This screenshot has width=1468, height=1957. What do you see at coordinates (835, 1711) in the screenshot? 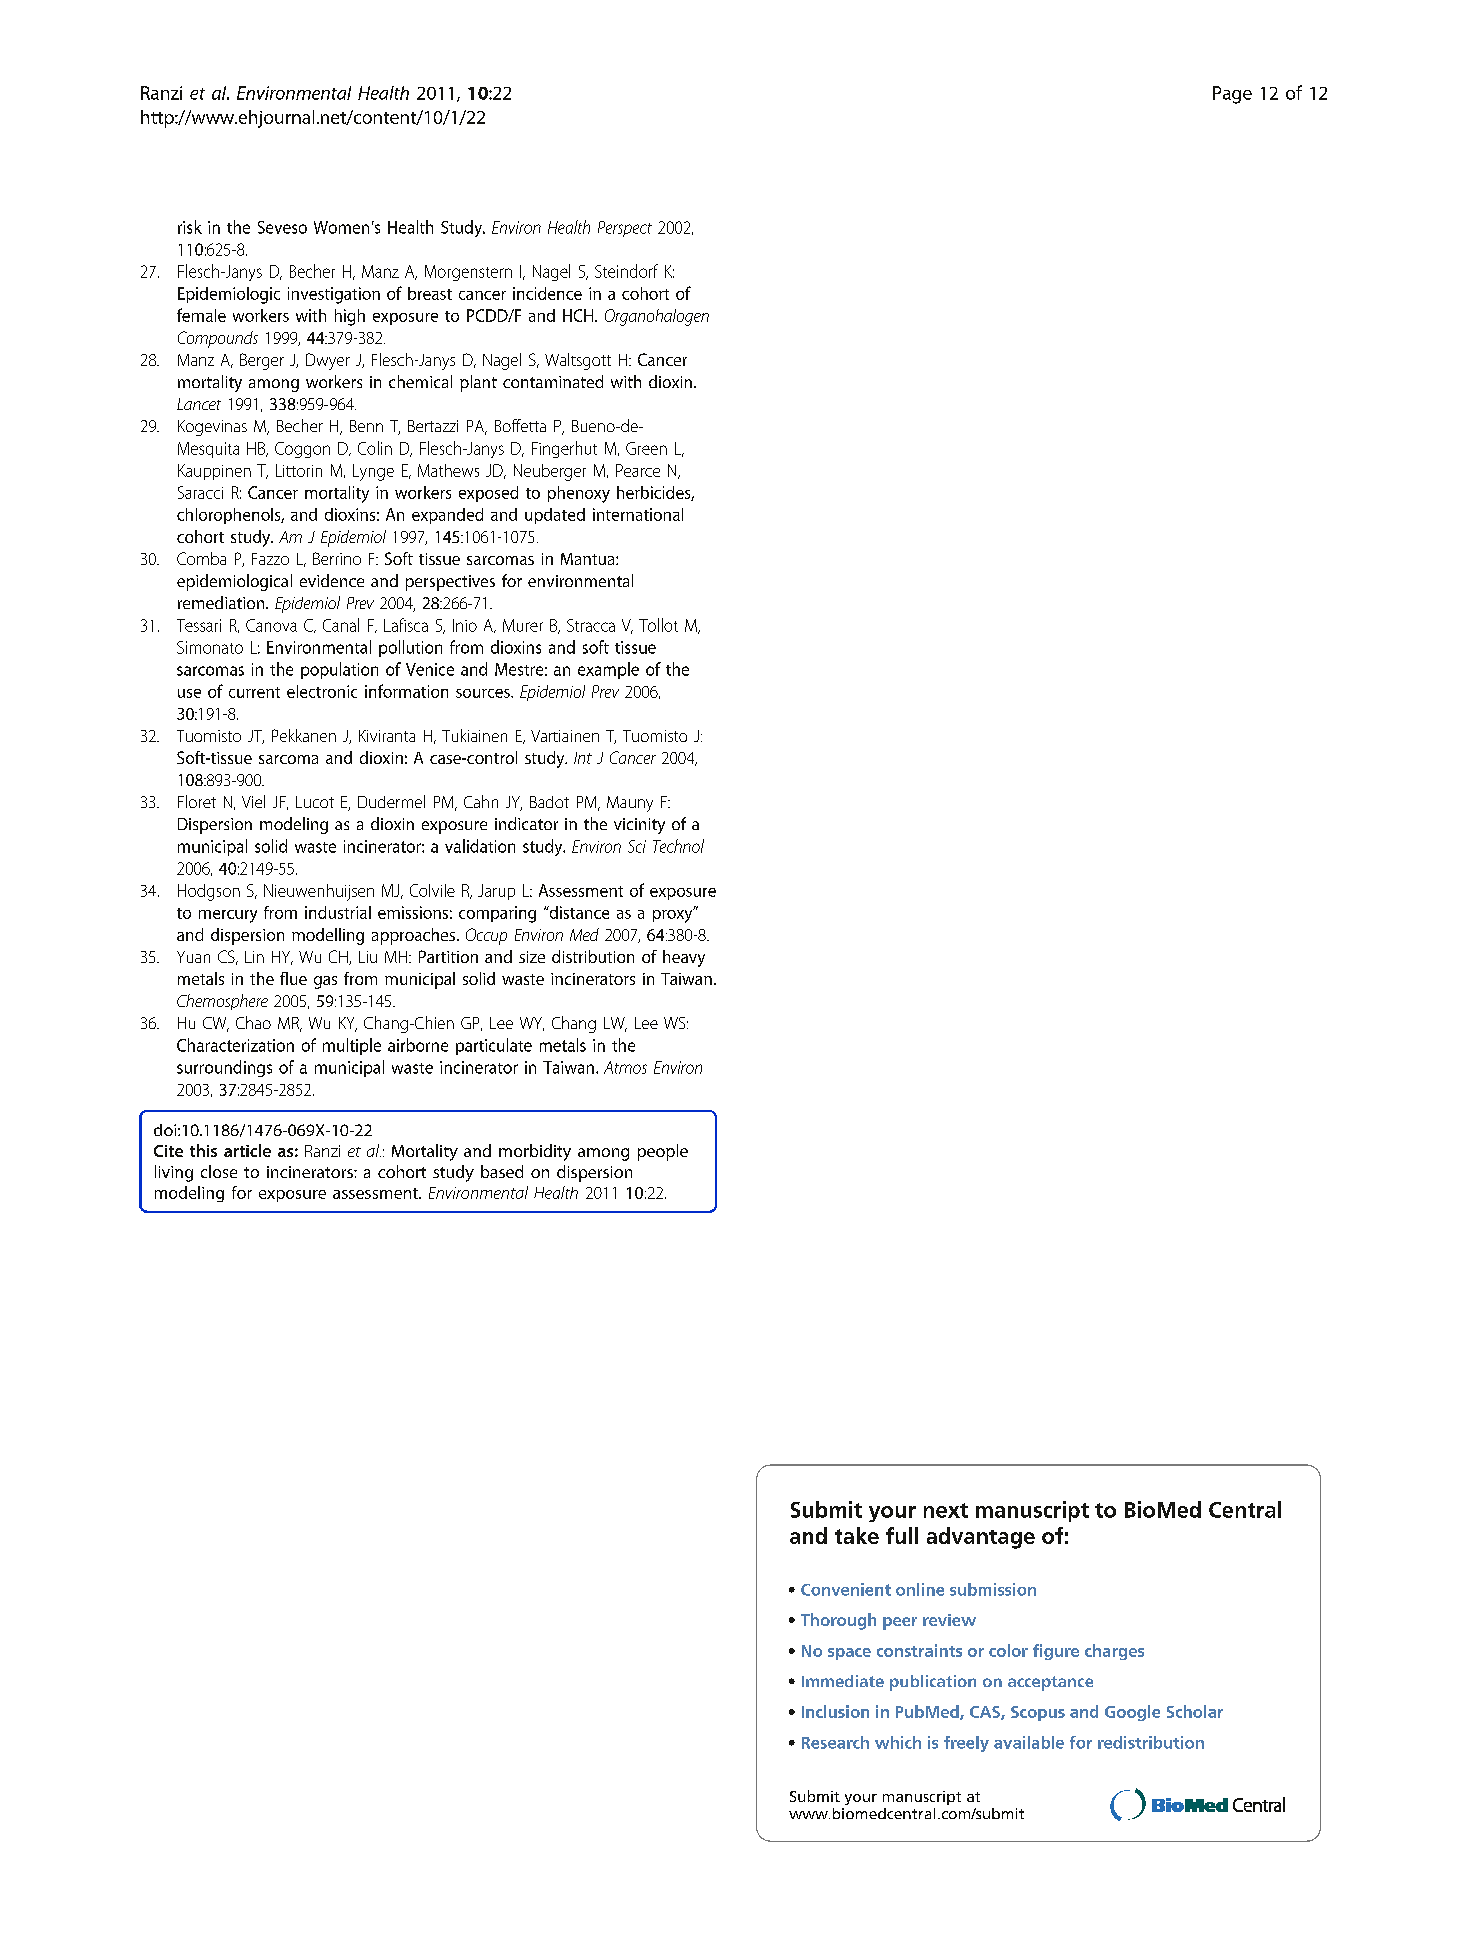
I see `Inclusion` at bounding box center [835, 1711].
